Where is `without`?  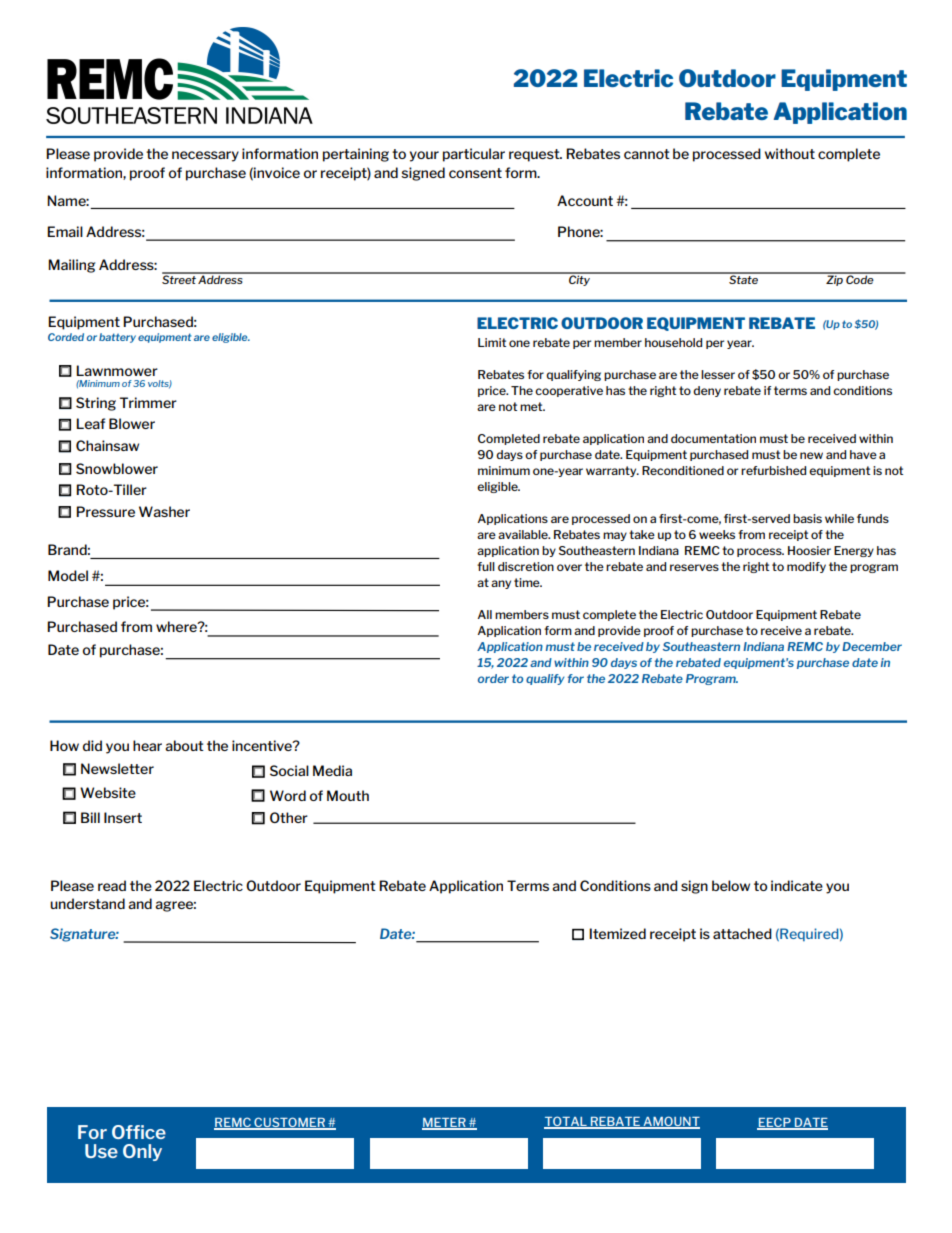 without is located at coordinates (790, 153).
